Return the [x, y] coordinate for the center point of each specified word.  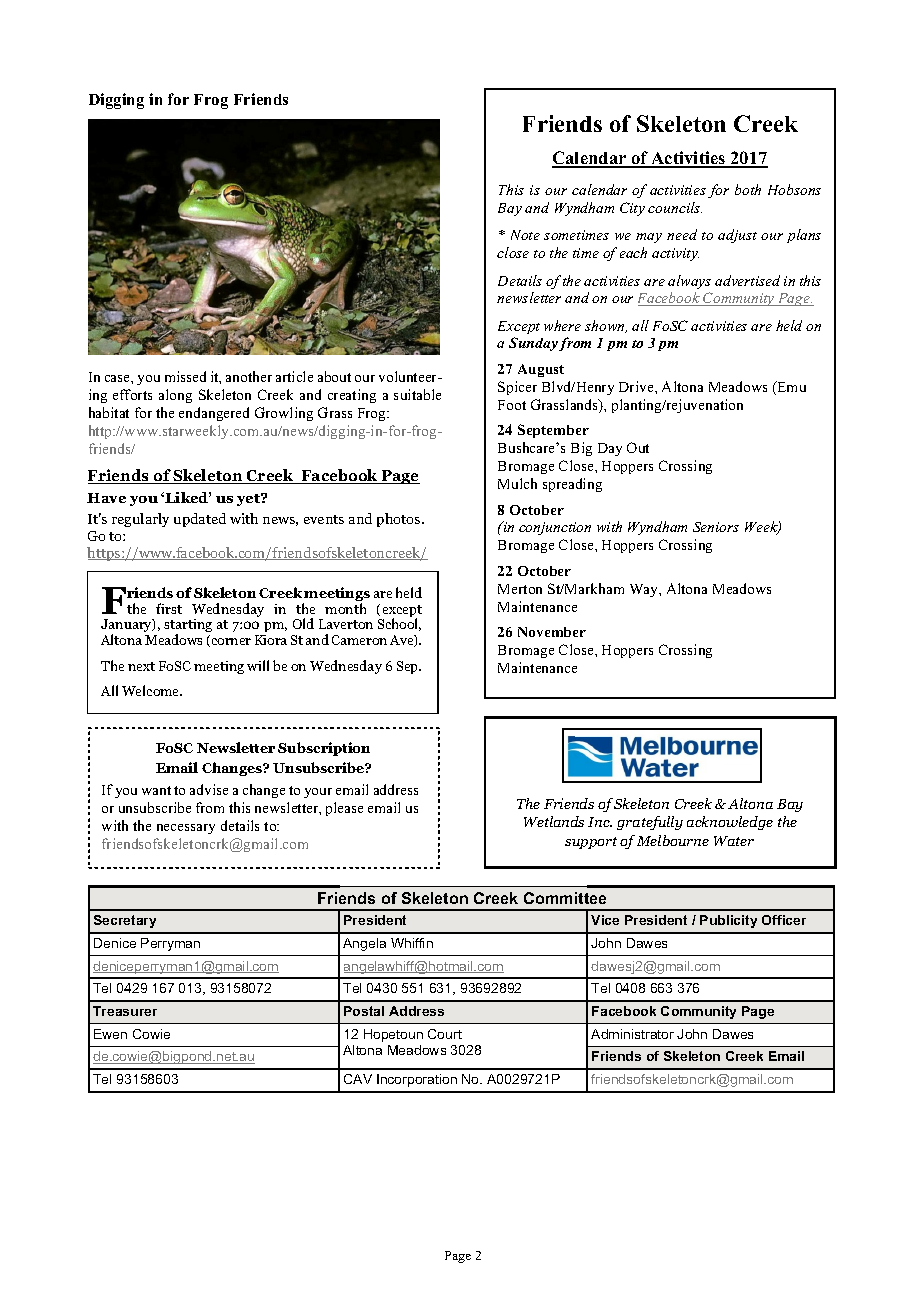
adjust [737, 236]
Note [525, 235]
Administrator [632, 1034]
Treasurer [125, 1011]
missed [185, 376]
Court [445, 1034]
